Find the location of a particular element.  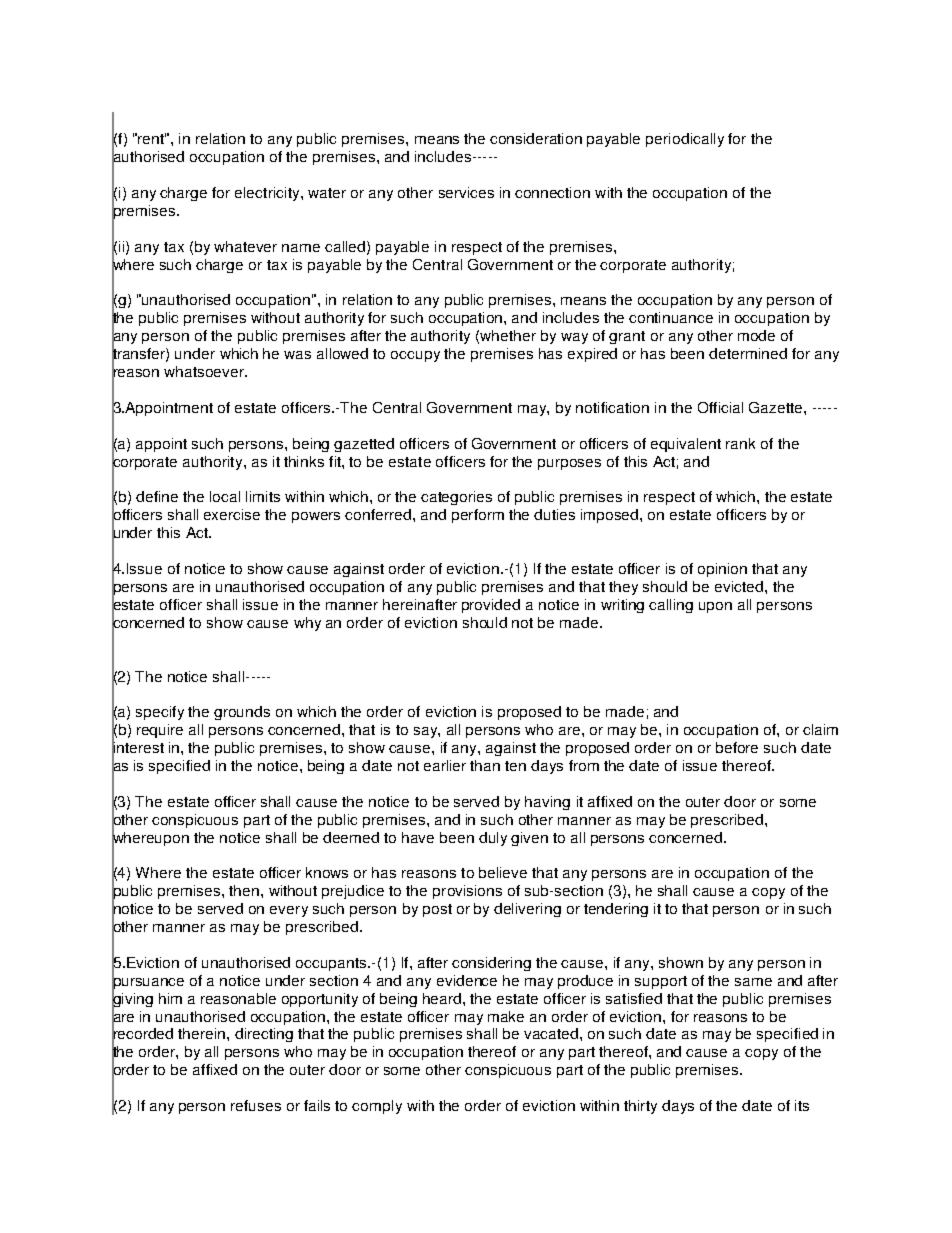

make is located at coordinates (506, 1016).
